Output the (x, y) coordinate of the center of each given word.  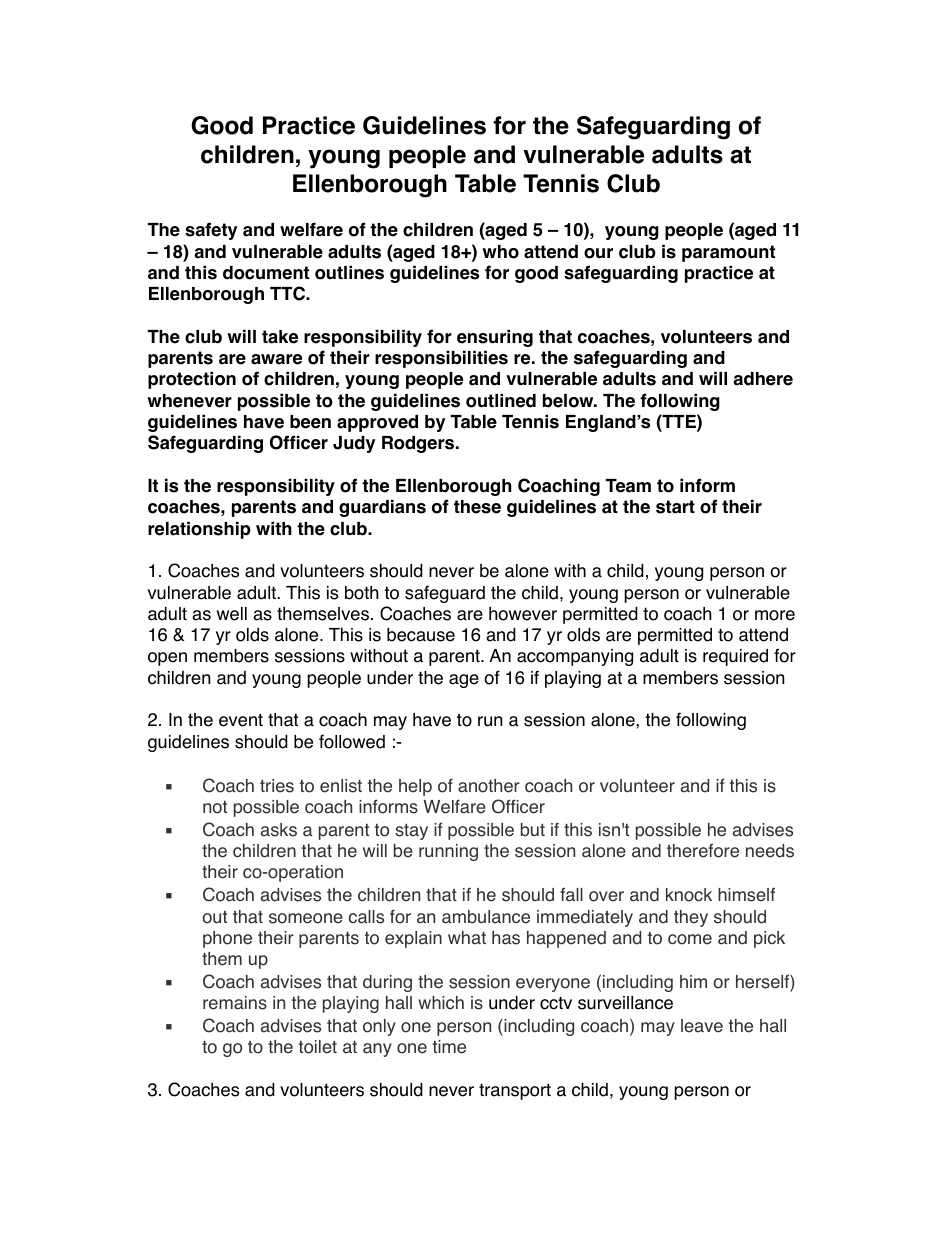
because (421, 635)
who (500, 252)
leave (702, 1026)
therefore (703, 850)
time (449, 1047)
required (735, 657)
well (232, 614)
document (266, 273)
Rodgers (419, 444)
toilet (318, 1047)
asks (279, 830)
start (675, 507)
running (448, 852)
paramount (728, 253)
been (310, 422)
